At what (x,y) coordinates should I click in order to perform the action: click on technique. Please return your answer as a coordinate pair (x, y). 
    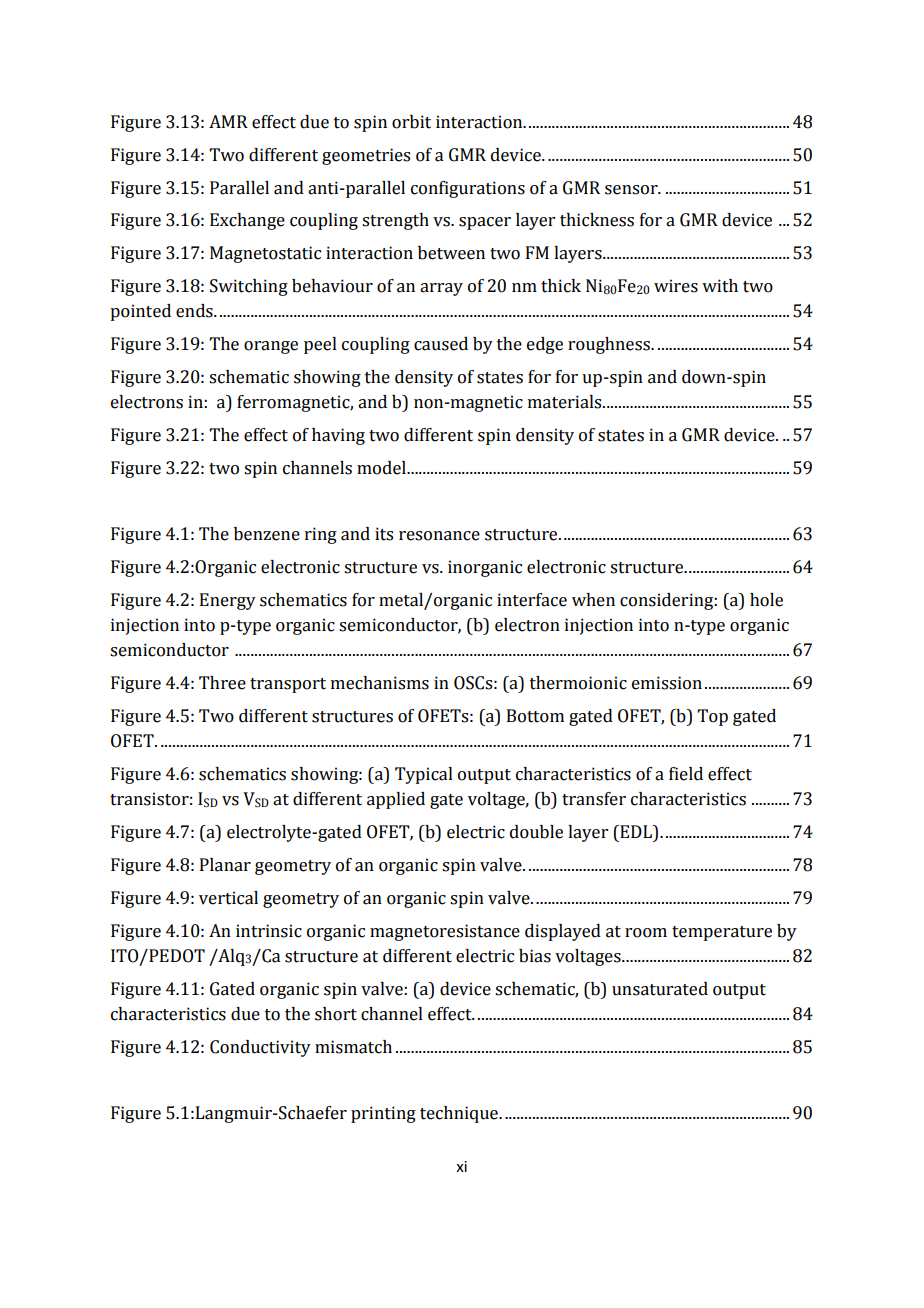
    Looking at the image, I should click on (460, 1114).
